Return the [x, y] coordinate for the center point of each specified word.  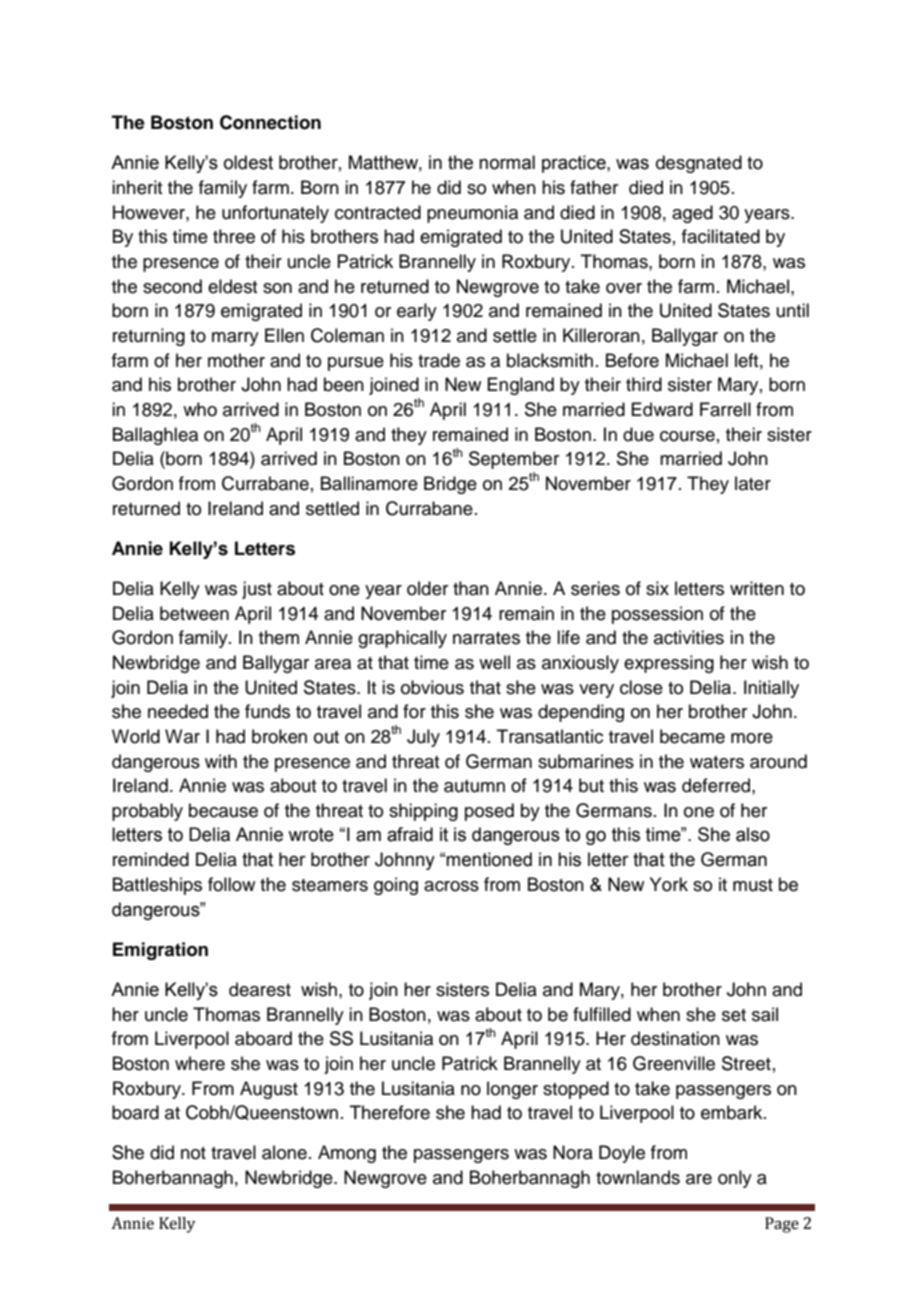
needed [178, 711]
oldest [248, 162]
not [193, 1153]
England [520, 386]
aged [692, 214]
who [200, 409]
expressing [669, 664]
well [494, 662]
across [451, 886]
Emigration [160, 951]
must [753, 885]
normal [507, 162]
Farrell [725, 409]
